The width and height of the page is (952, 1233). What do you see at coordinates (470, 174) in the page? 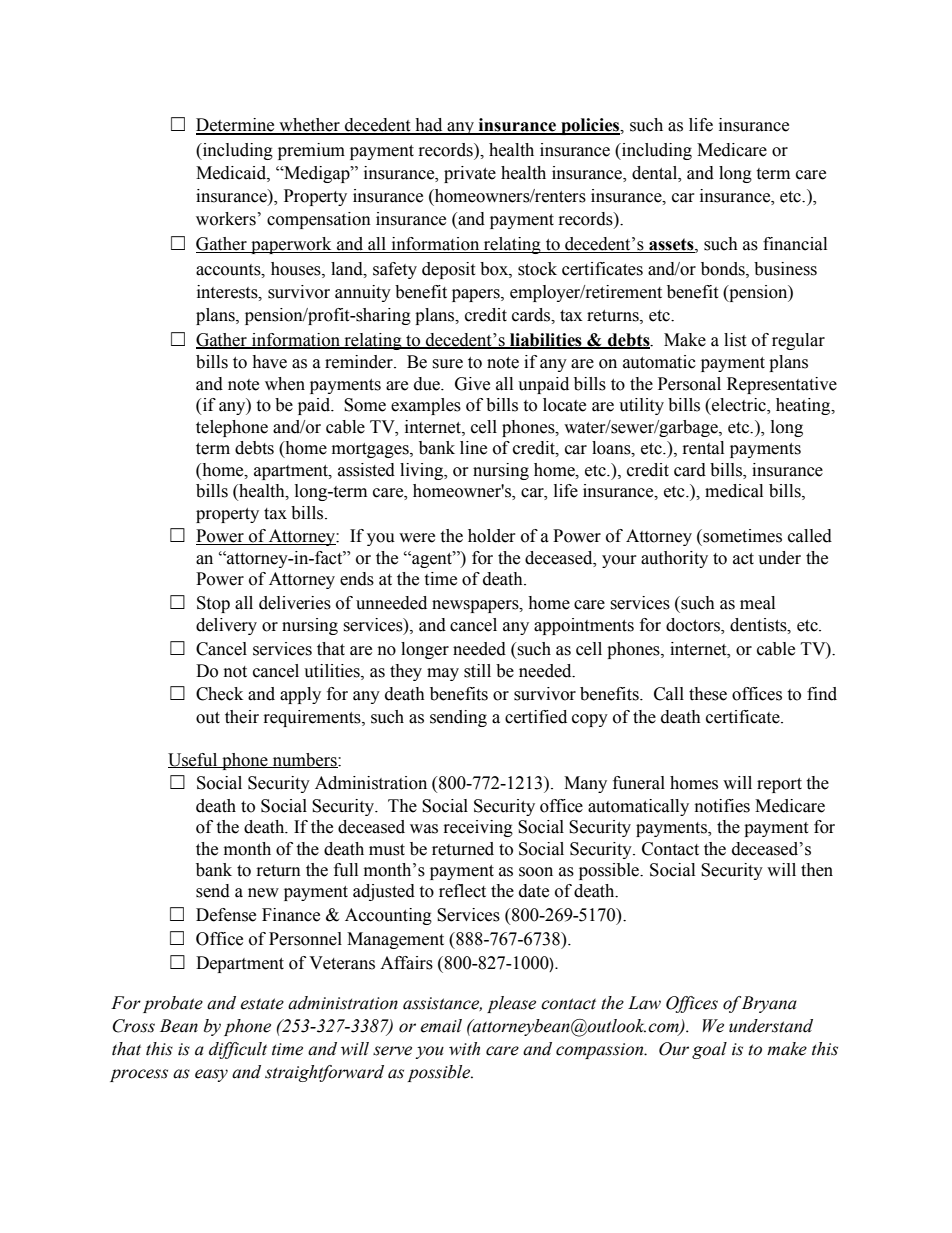
I see `private` at bounding box center [470, 174].
